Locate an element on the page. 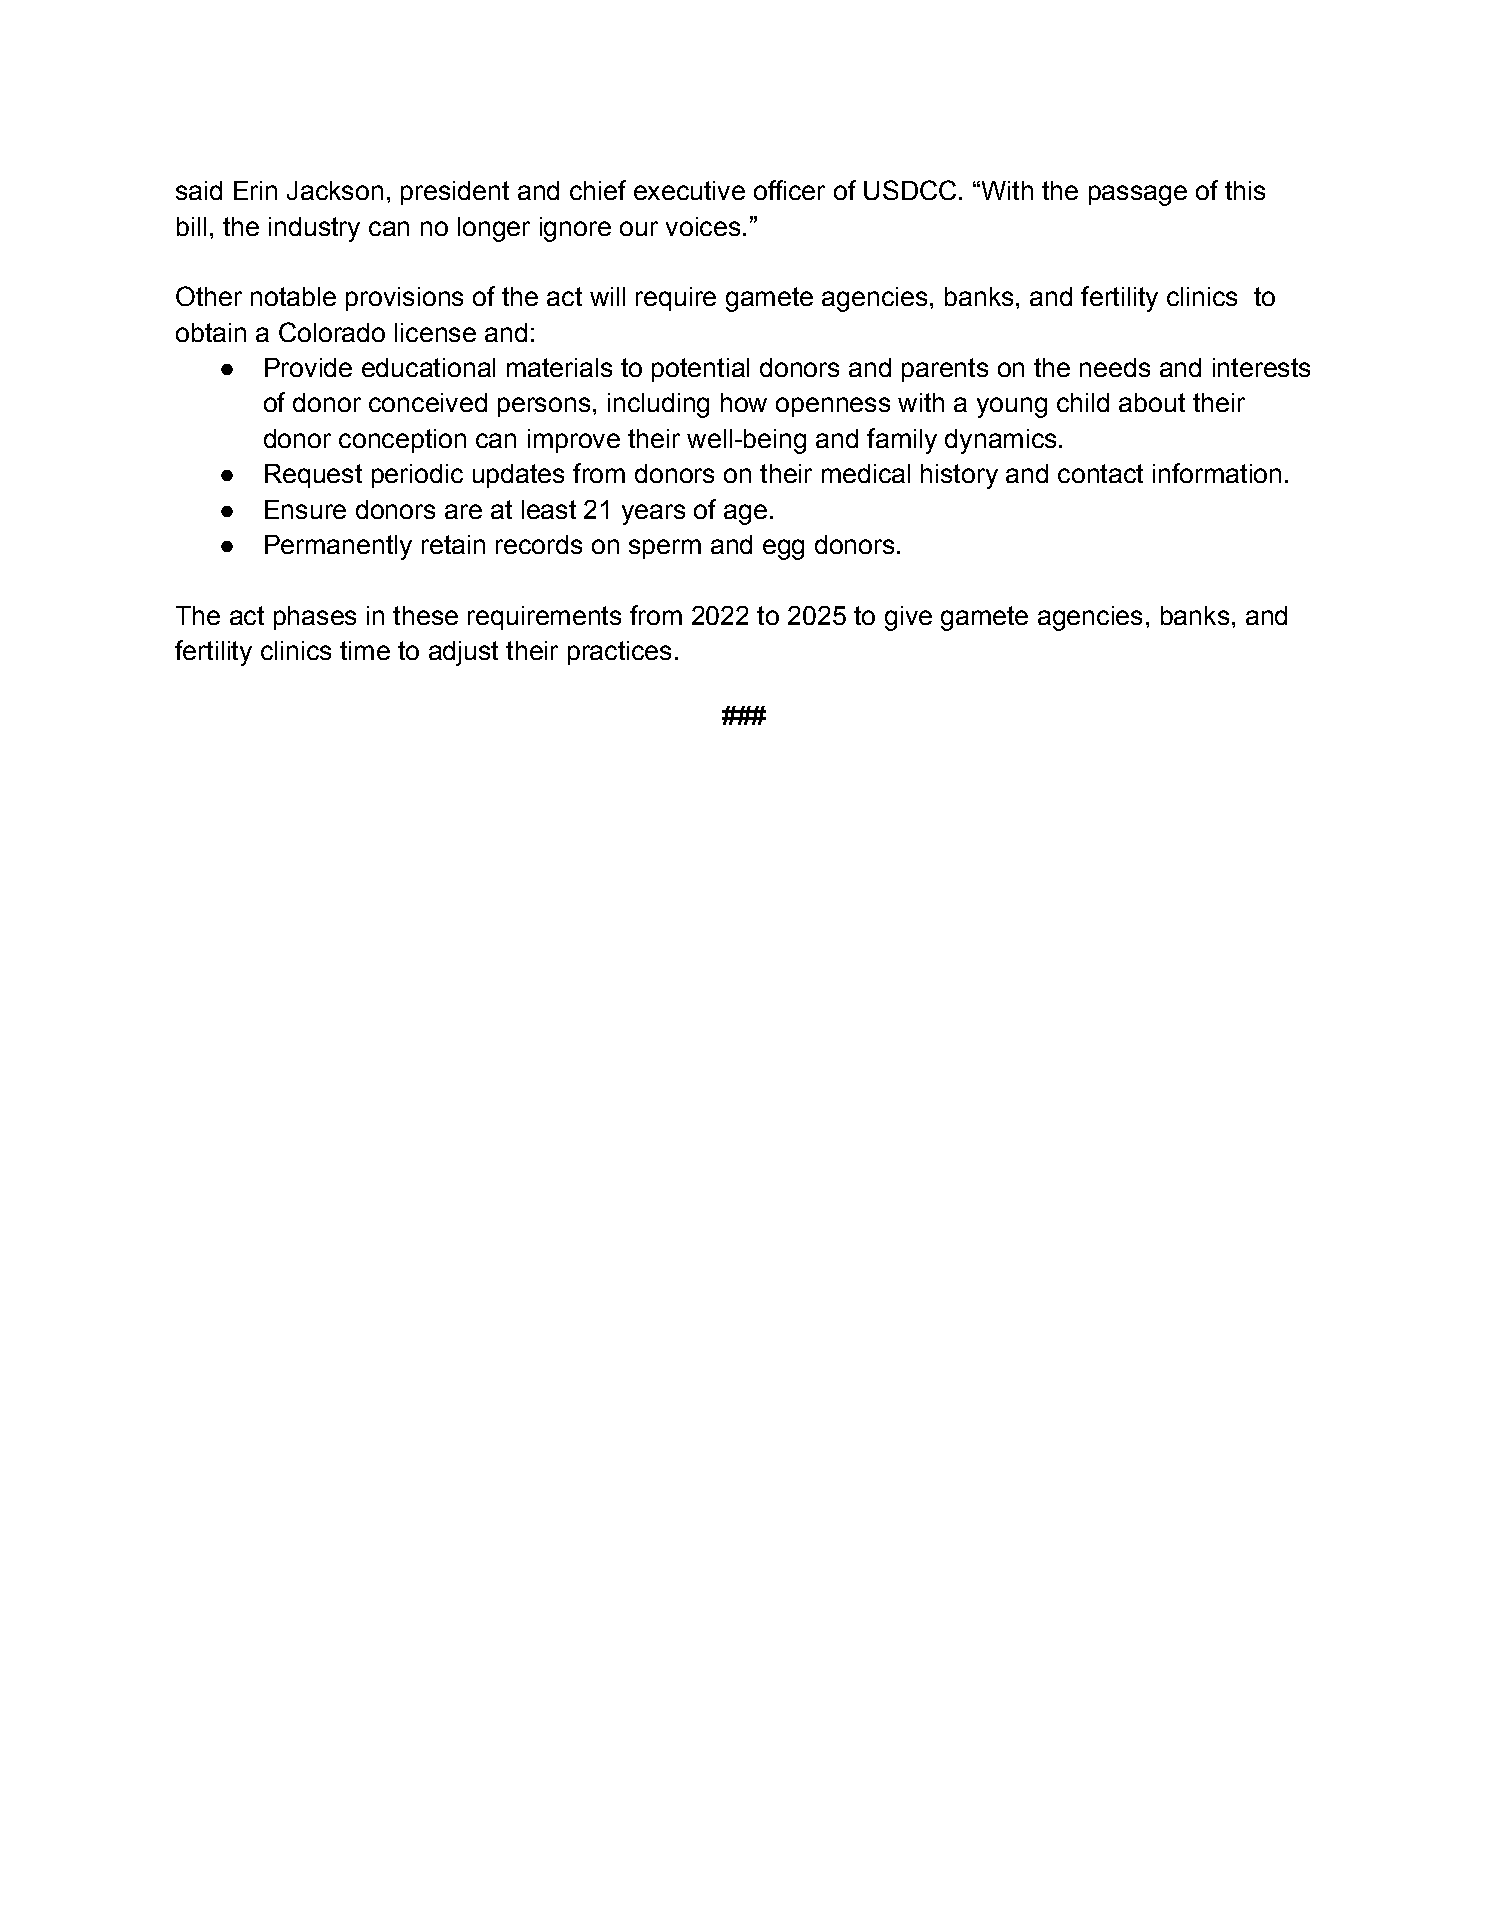 Image resolution: width=1488 pixels, height=1926 pixels. conception is located at coordinates (402, 441).
